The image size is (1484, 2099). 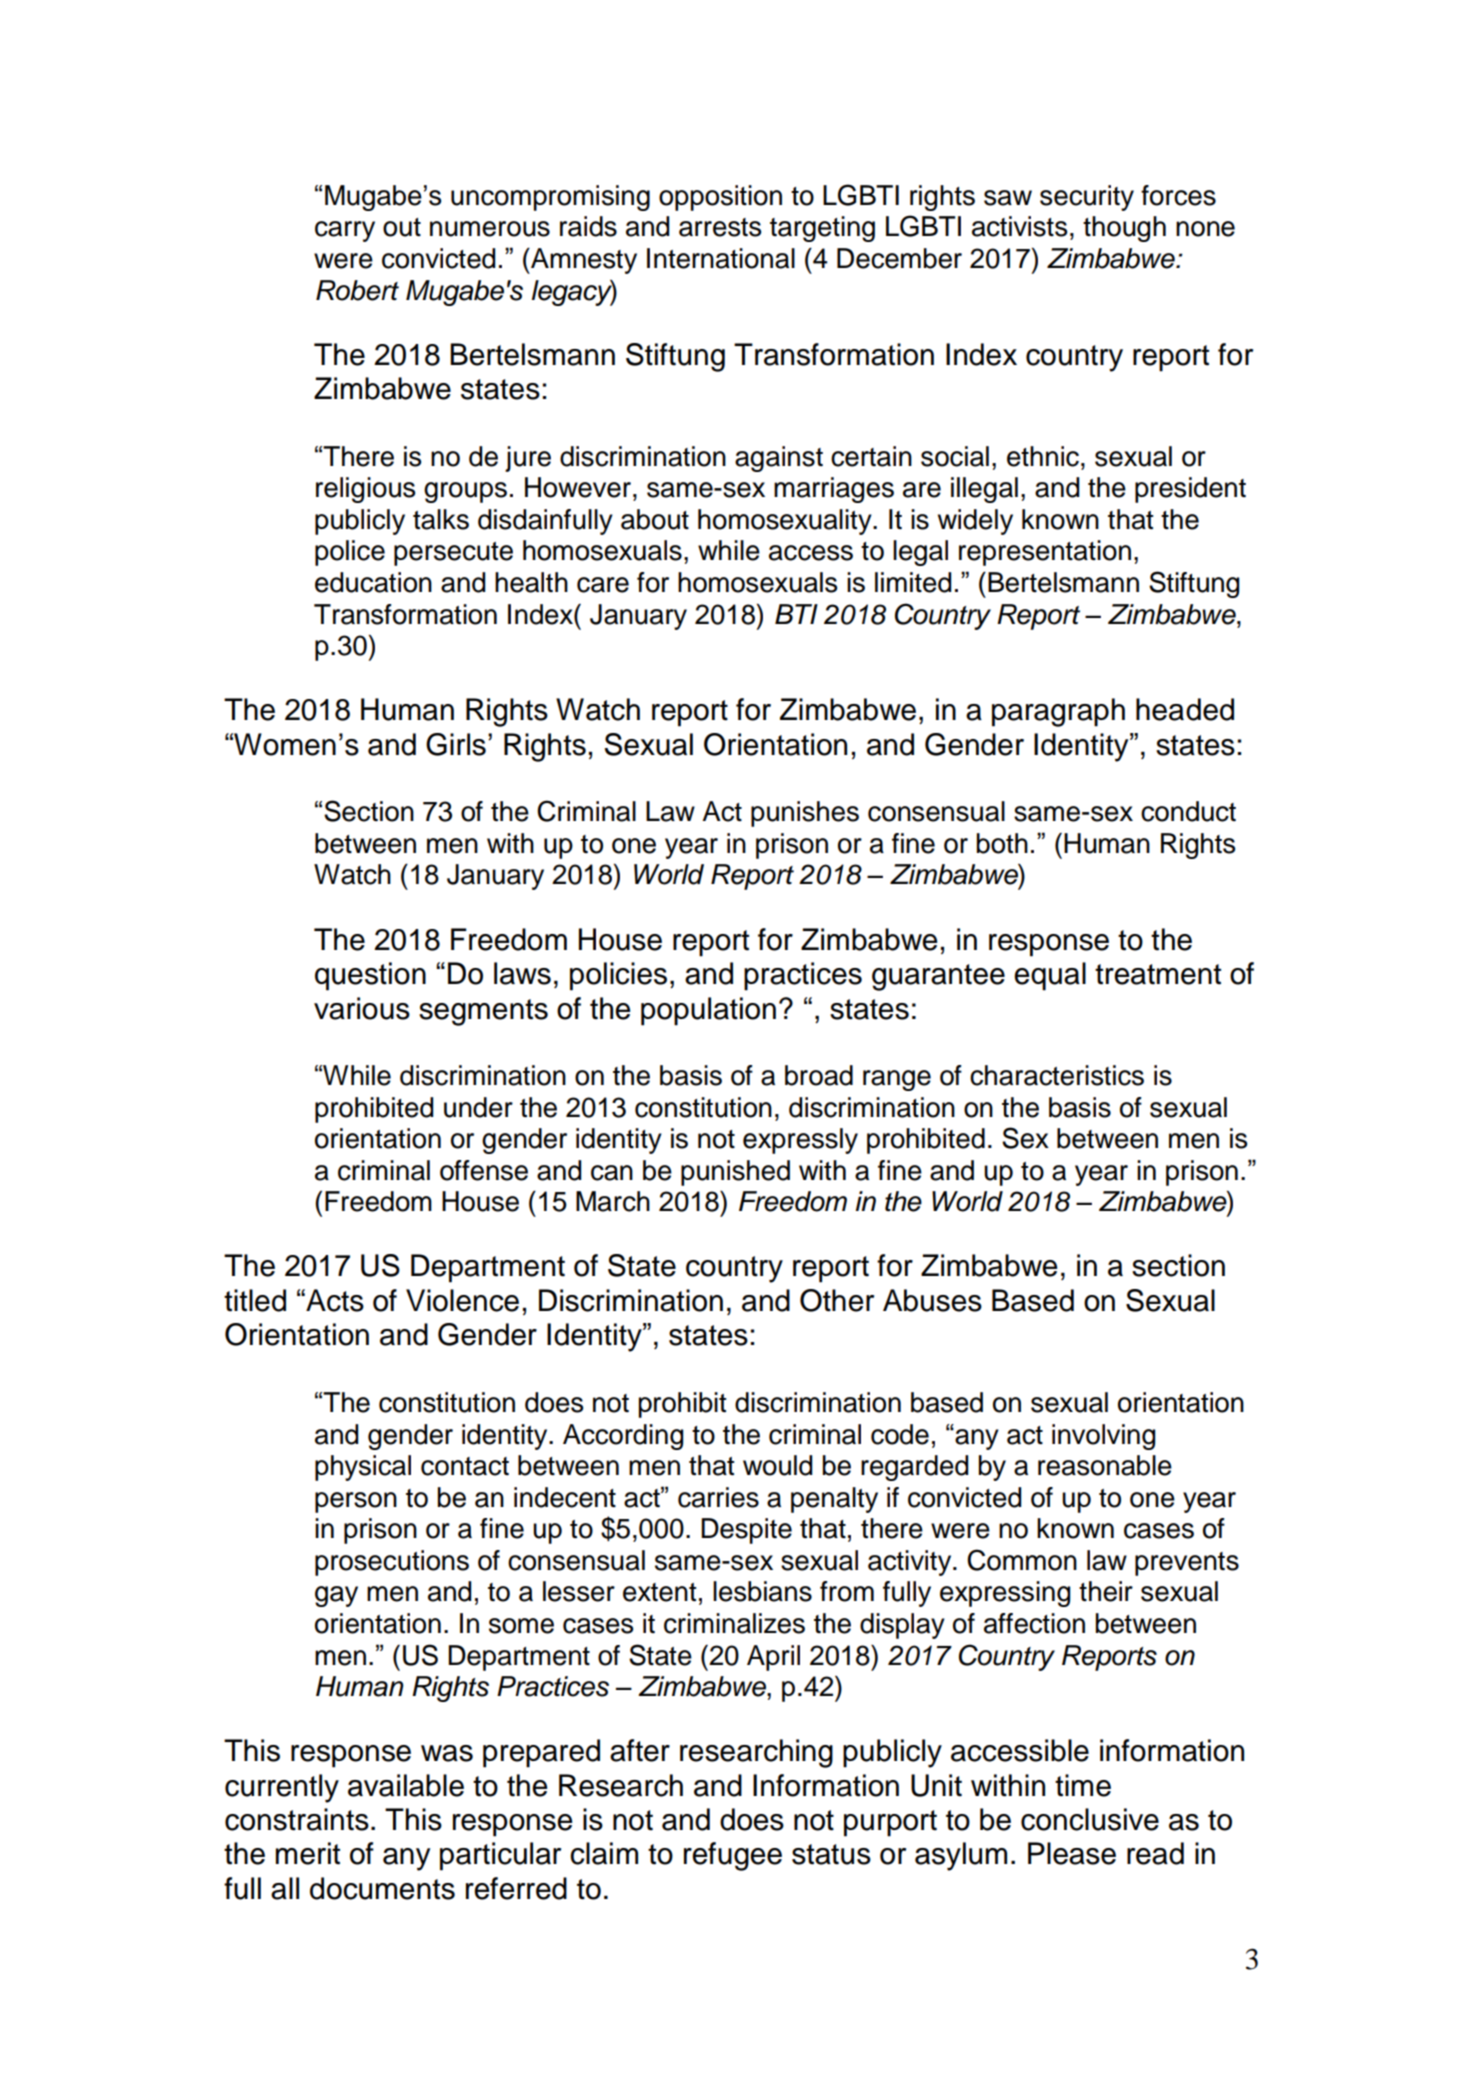 I want to click on refugee, so click(x=733, y=1856).
